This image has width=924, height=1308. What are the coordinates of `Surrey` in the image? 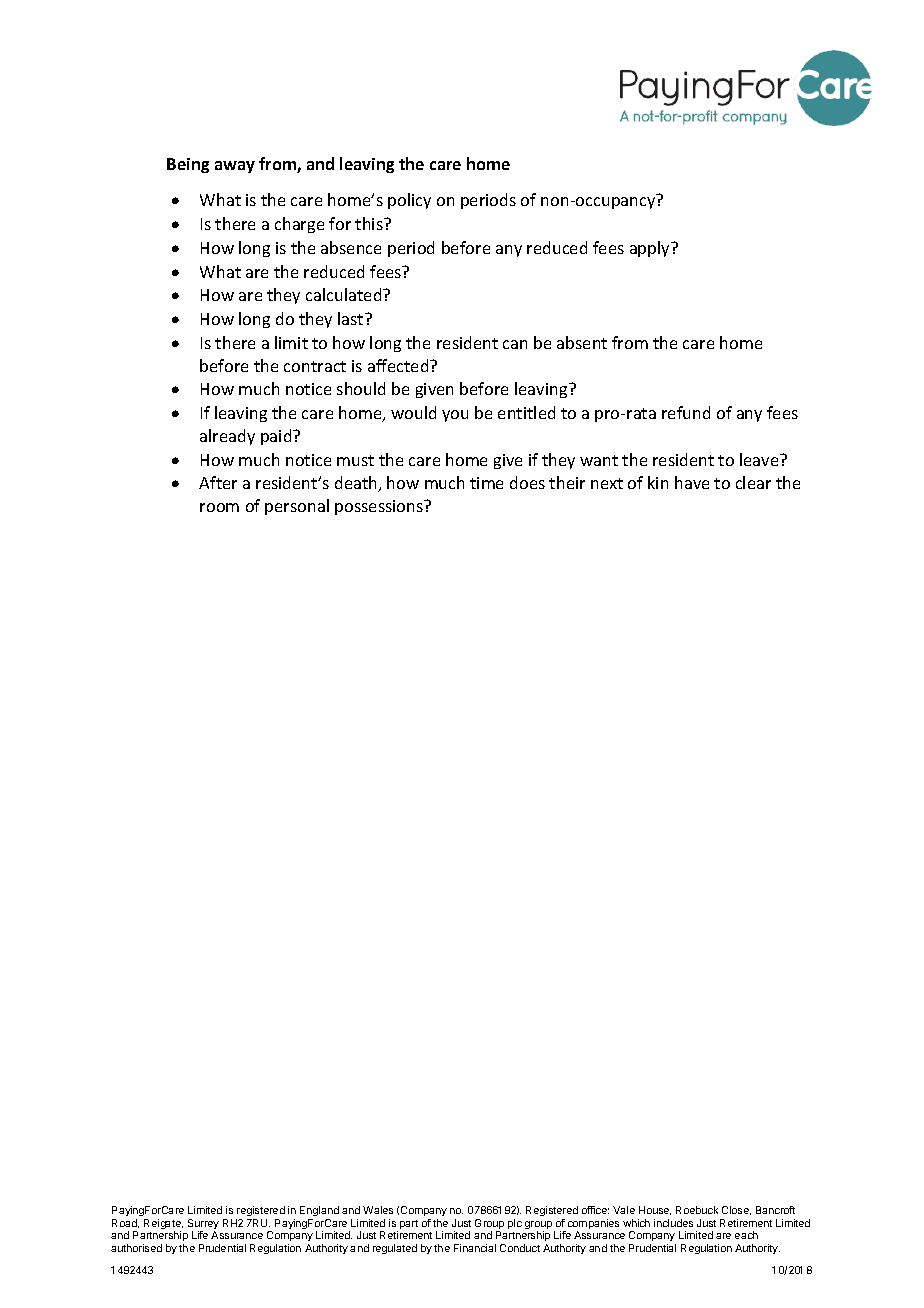 It's located at (203, 1225).
